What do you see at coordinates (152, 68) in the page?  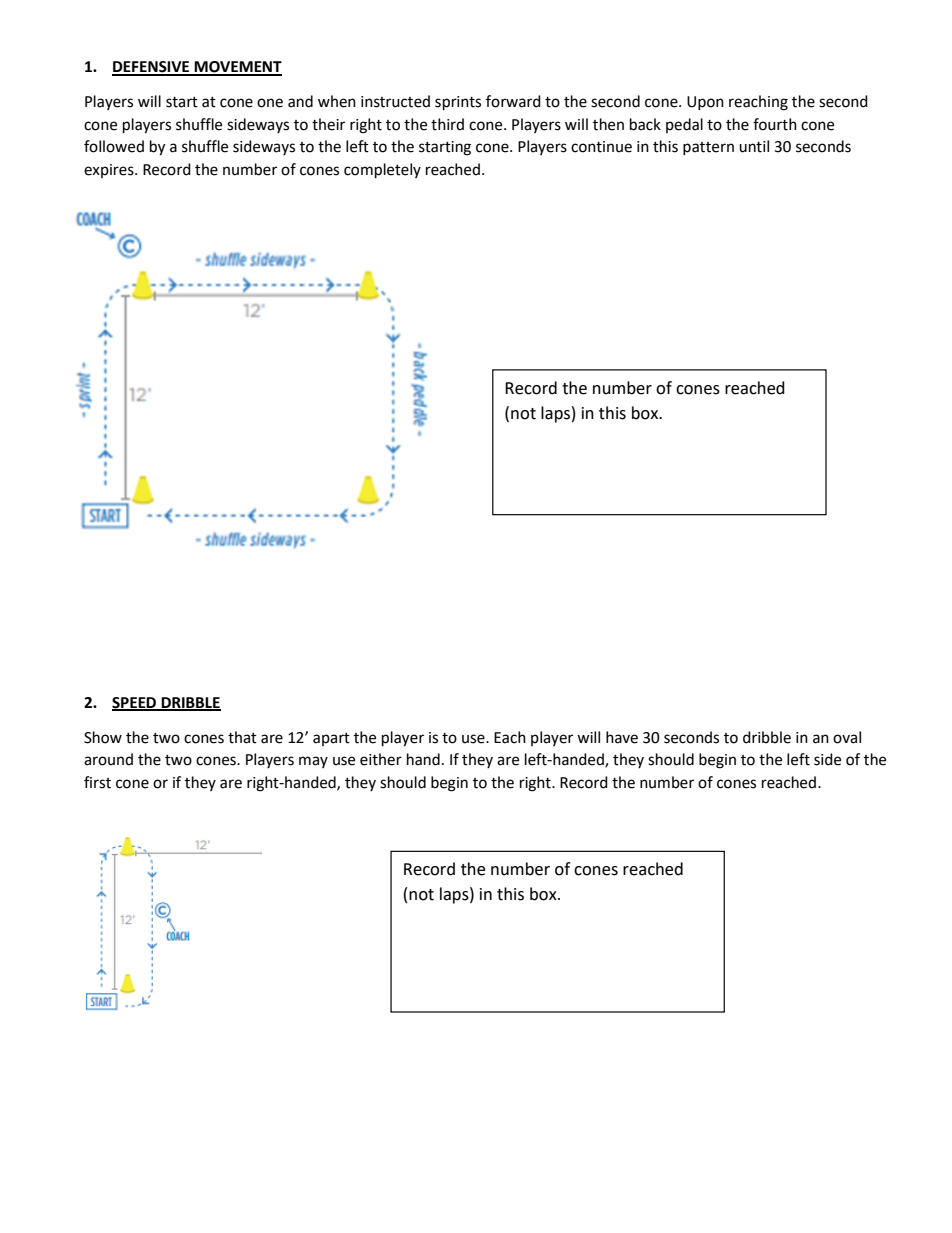 I see `DEFENSIVE` at bounding box center [152, 68].
